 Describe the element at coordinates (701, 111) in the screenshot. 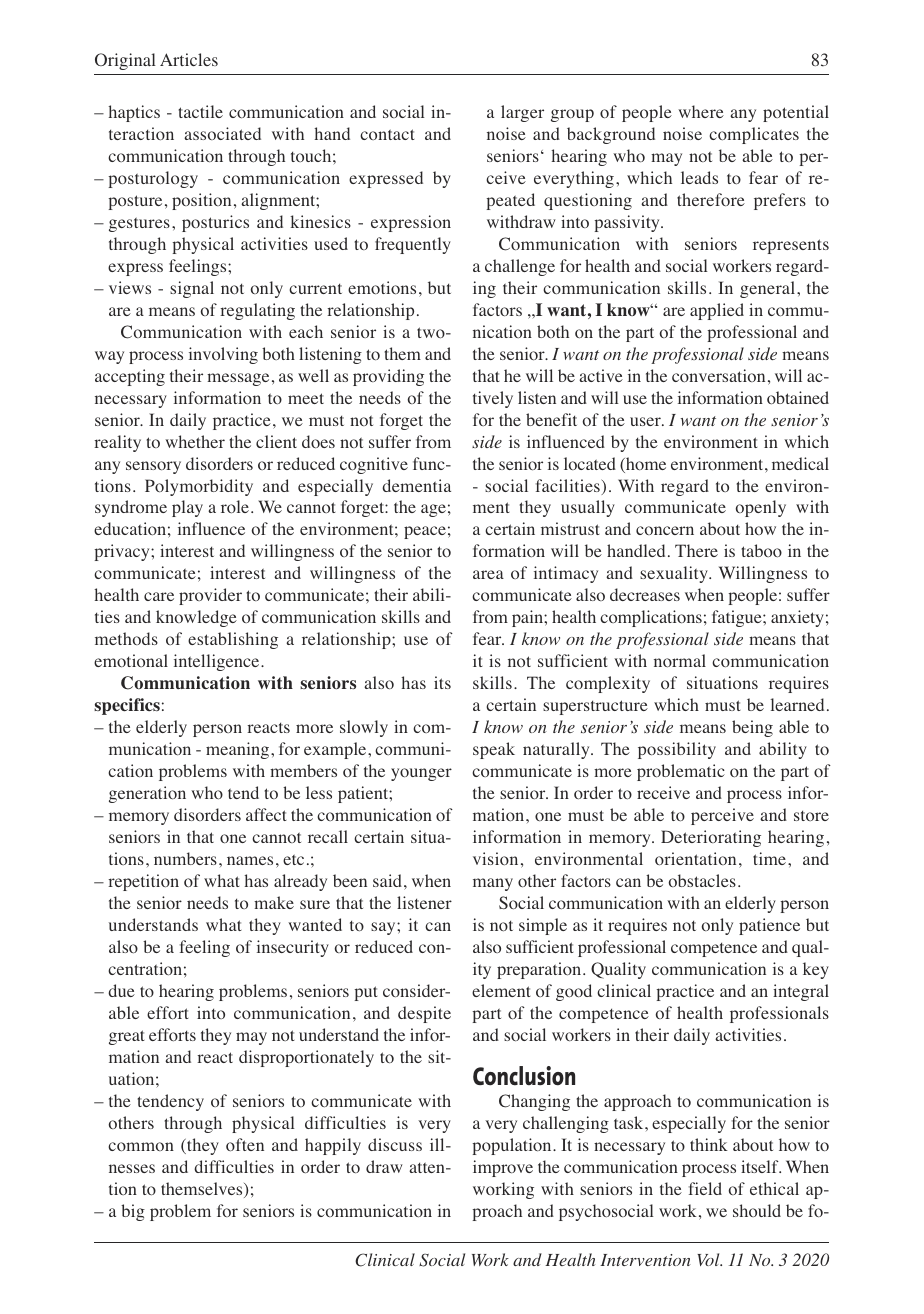

I see `where` at that location.
